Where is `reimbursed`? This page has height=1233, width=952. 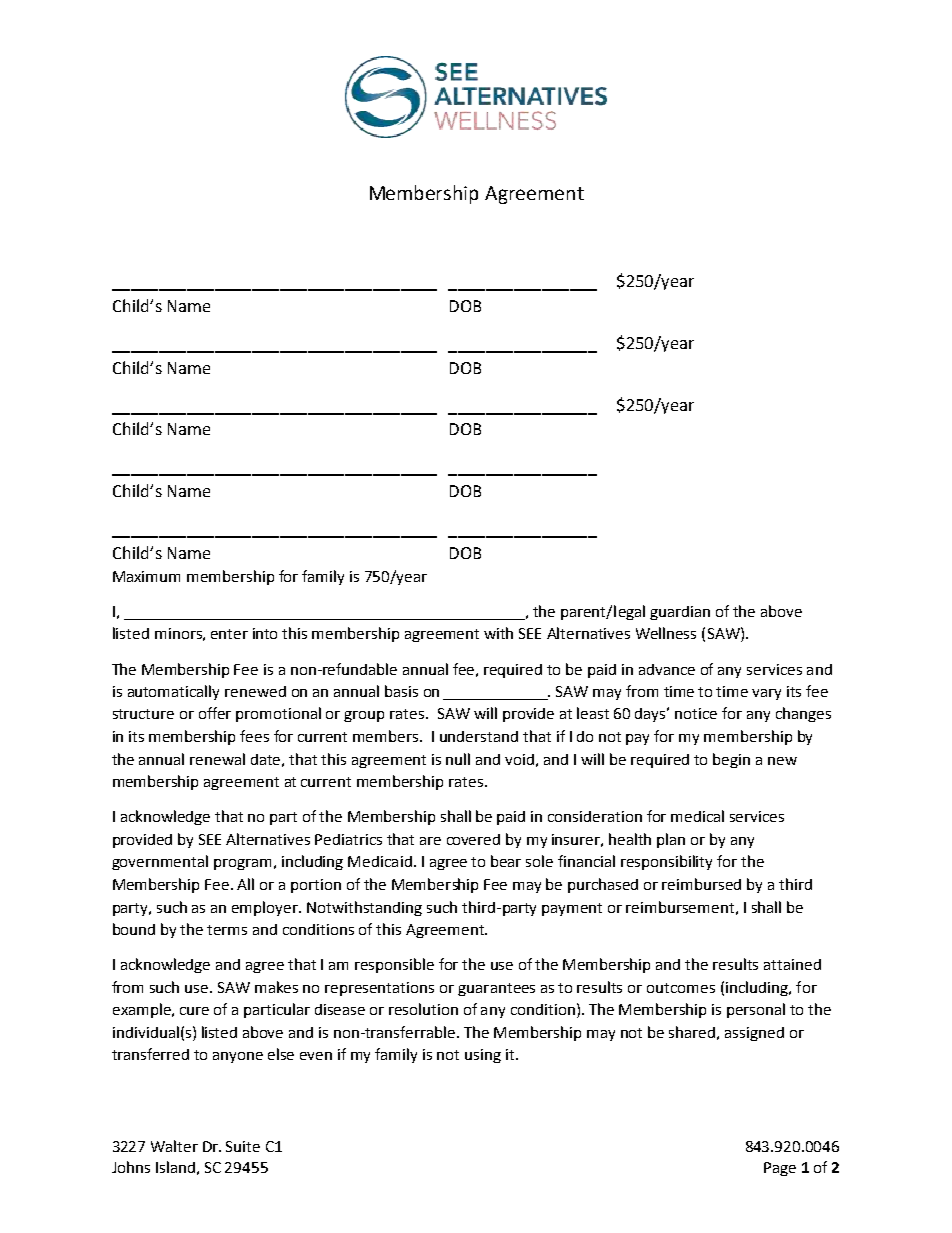
reimbursed is located at coordinates (701, 884).
